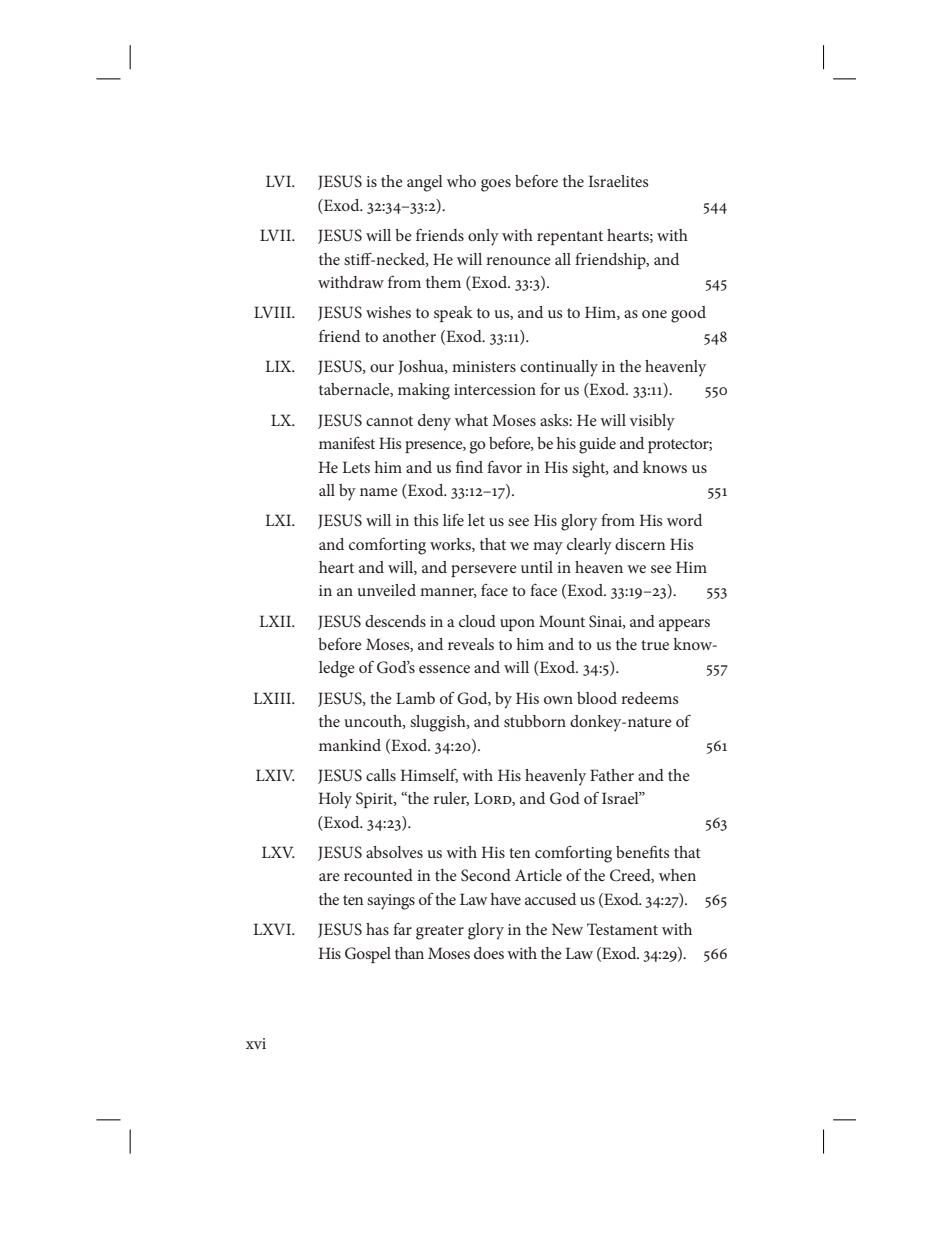 The image size is (952, 1233). Describe the element at coordinates (652, 422) in the image. I see `visibly` at that location.
